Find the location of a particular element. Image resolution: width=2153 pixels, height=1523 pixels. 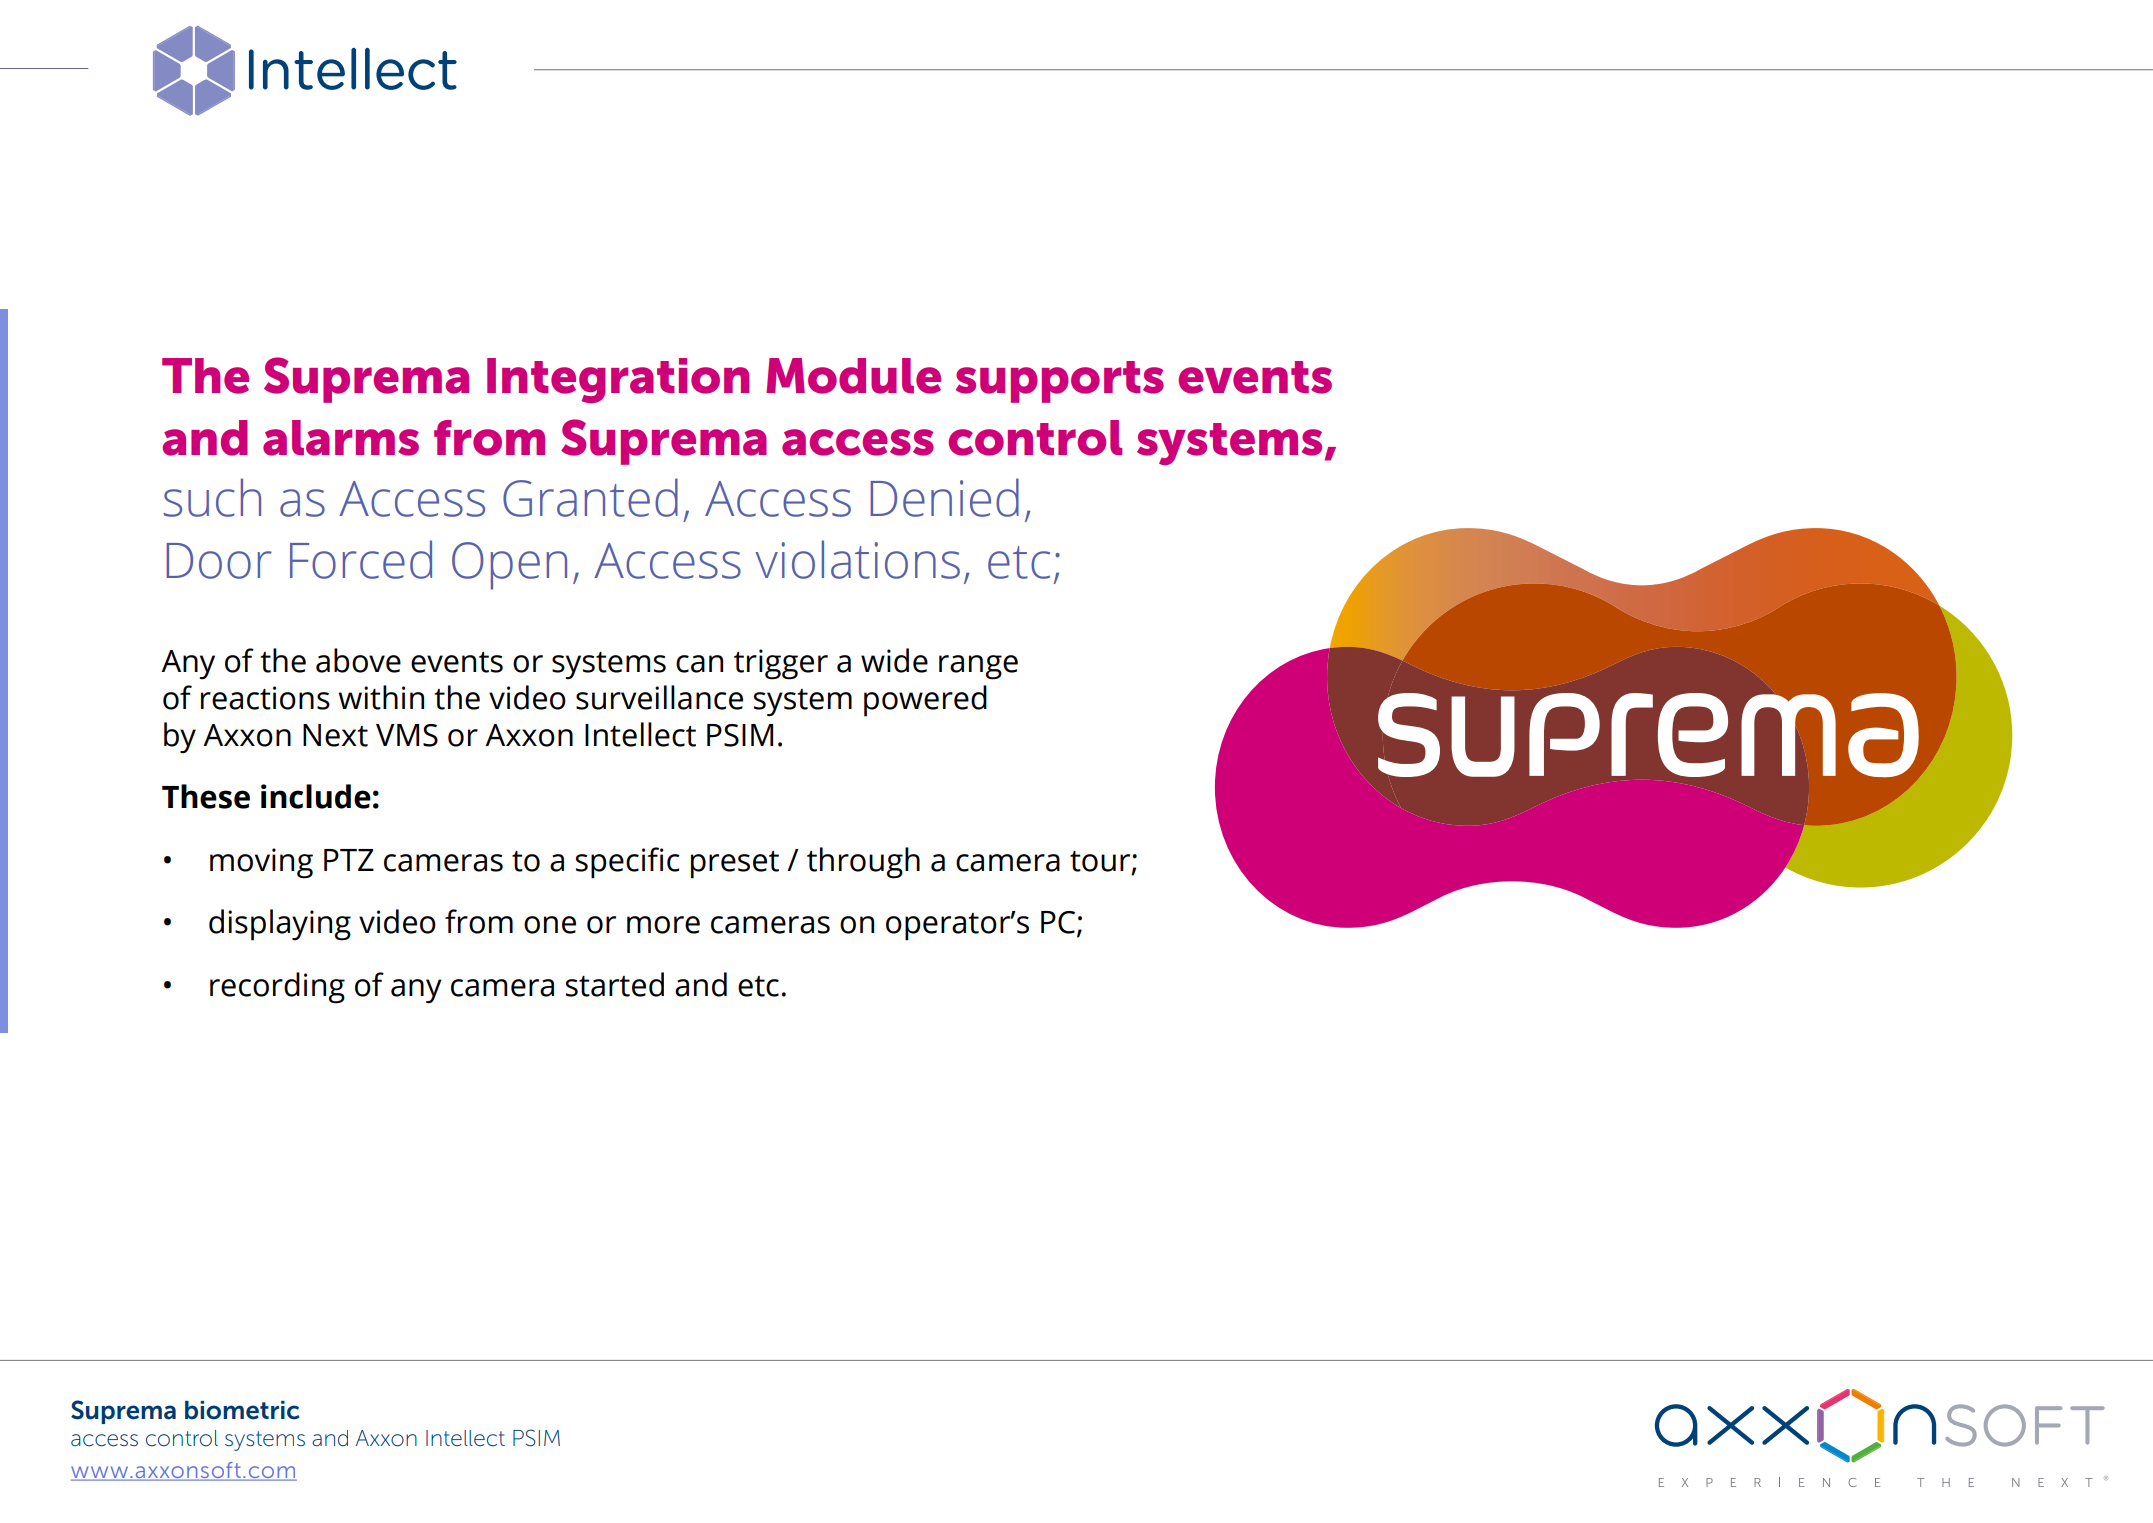

can is located at coordinates (699, 664).
